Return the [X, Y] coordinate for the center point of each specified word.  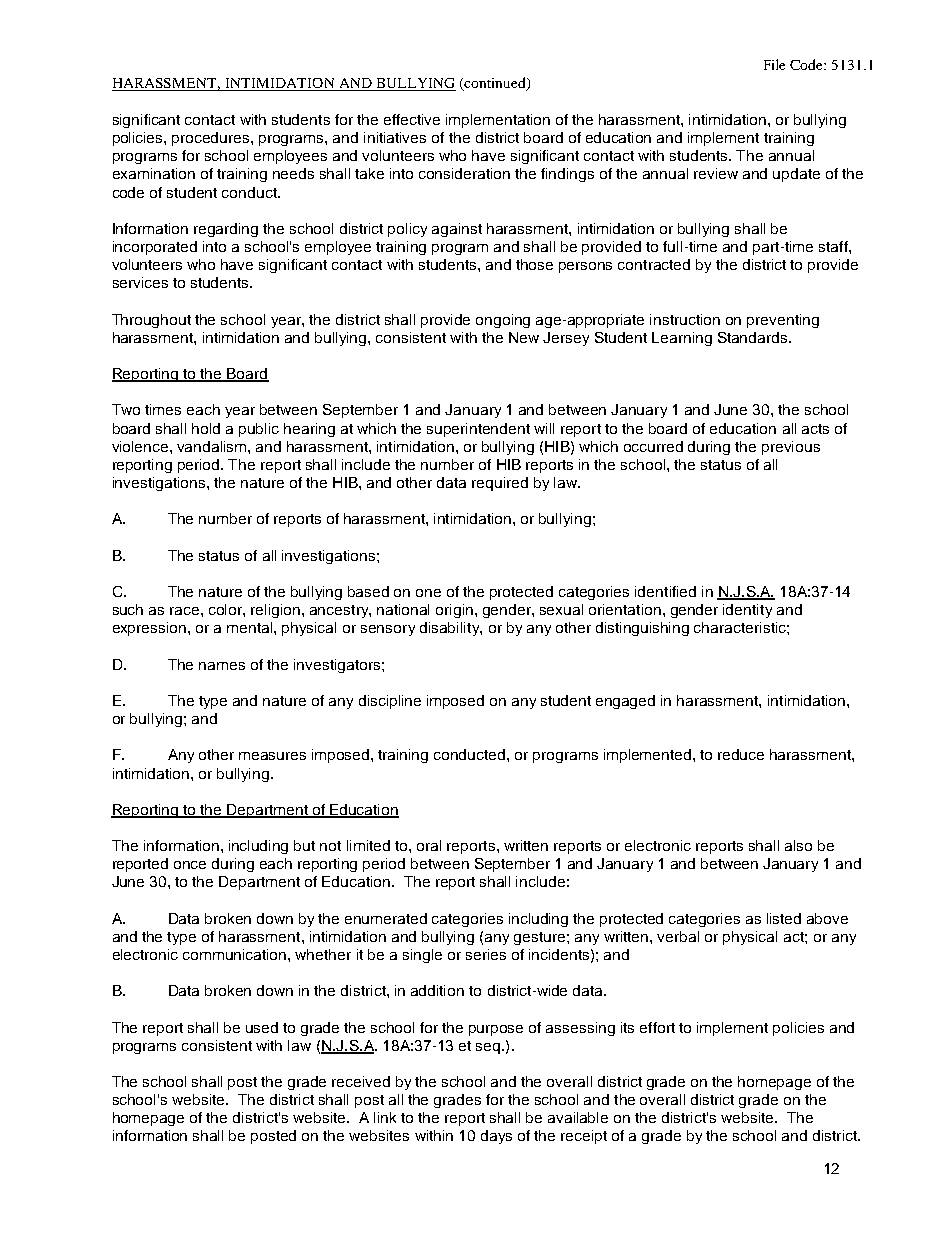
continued [495, 84]
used [262, 1027]
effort [657, 1027]
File [774, 64]
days [496, 1137]
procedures [212, 139]
